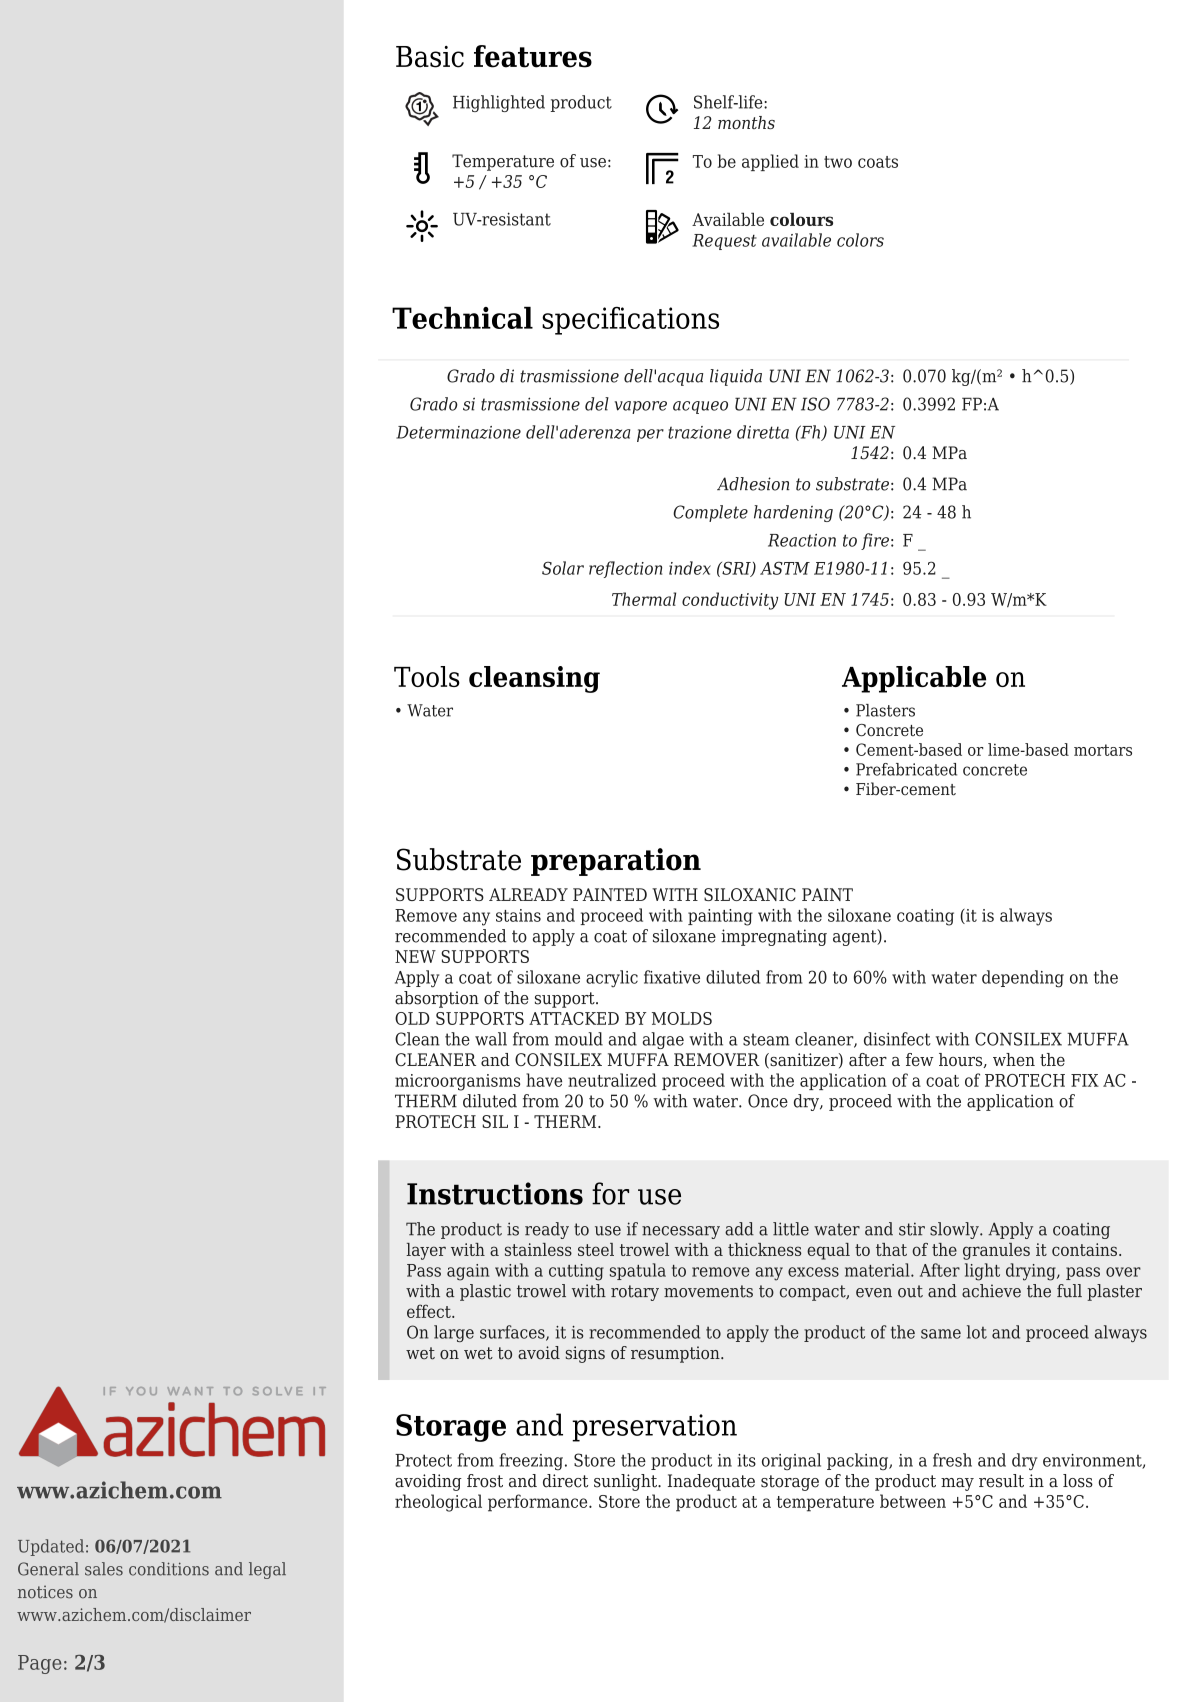  I want to click on performance, so click(539, 1503).
